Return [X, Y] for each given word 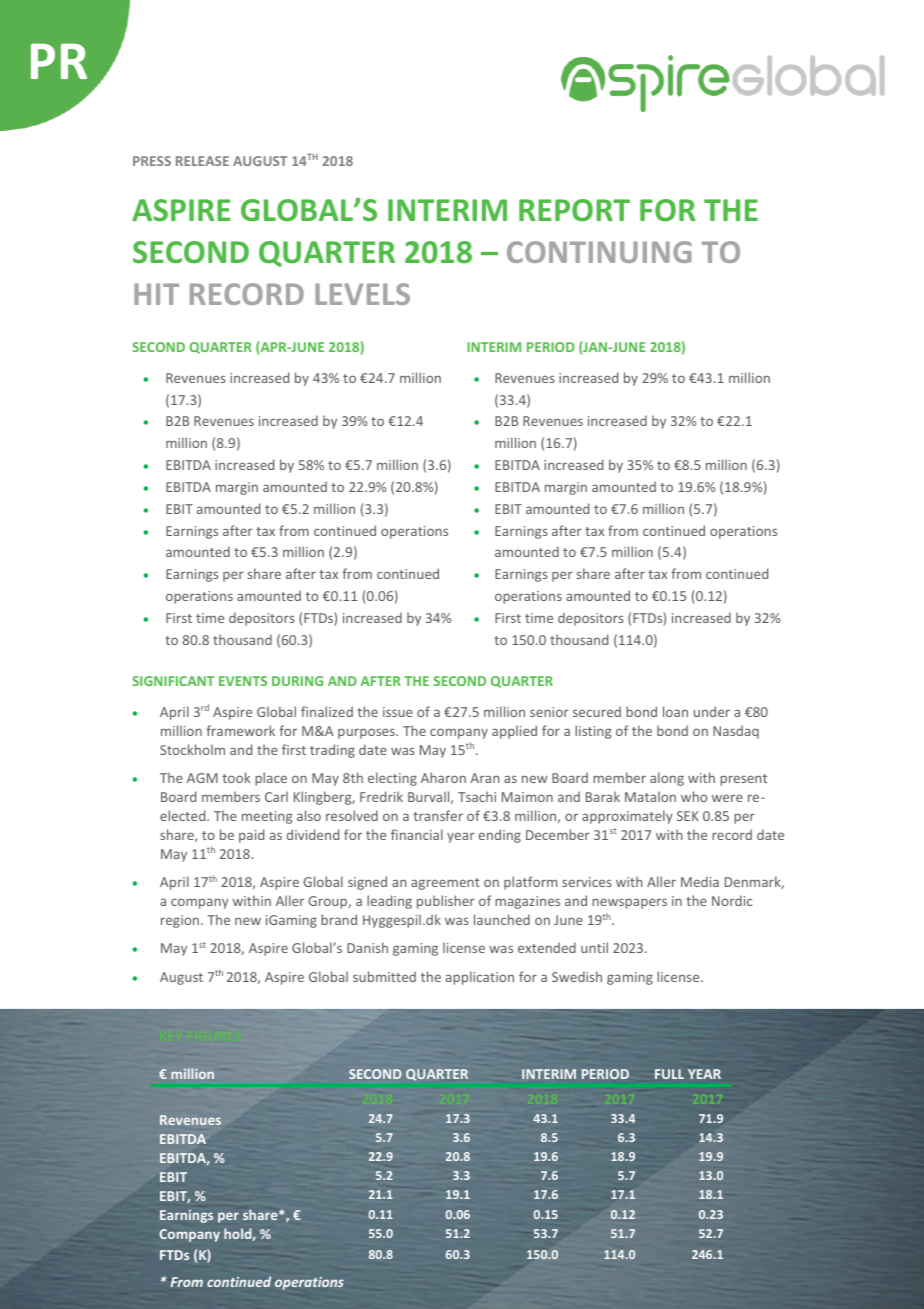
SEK [688, 816]
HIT [156, 294]
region [180, 921]
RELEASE [202, 161]
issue [398, 712]
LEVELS [362, 294]
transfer [438, 815]
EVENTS [243, 681]
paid [251, 836]
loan [675, 711]
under [712, 711]
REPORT [574, 210]
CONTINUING [599, 252]
